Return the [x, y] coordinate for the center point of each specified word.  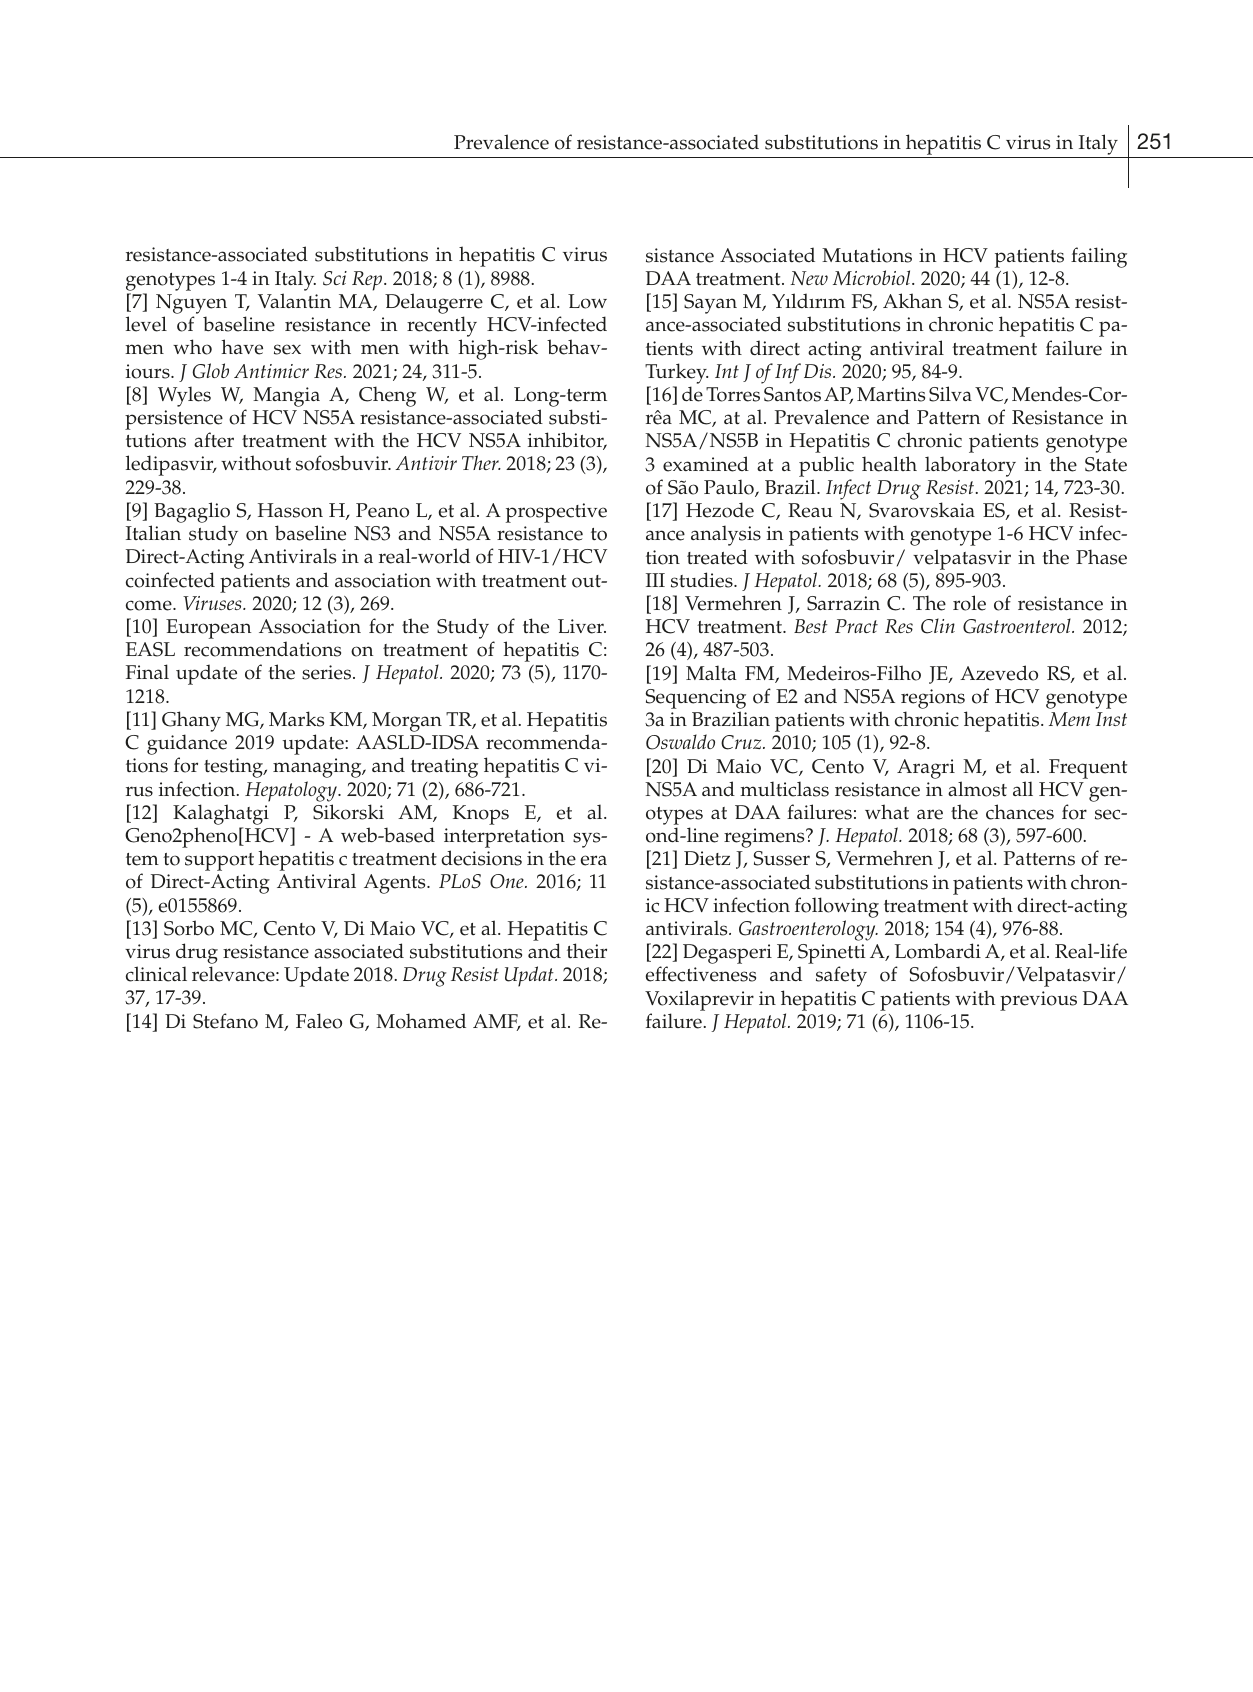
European [208, 629]
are [930, 814]
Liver [582, 626]
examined [706, 464]
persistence [174, 421]
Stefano [225, 1021]
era [594, 860]
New [809, 278]
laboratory [970, 466]
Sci [335, 278]
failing [1099, 257]
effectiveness [701, 974]
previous [1038, 1001]
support [219, 862]
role [969, 603]
